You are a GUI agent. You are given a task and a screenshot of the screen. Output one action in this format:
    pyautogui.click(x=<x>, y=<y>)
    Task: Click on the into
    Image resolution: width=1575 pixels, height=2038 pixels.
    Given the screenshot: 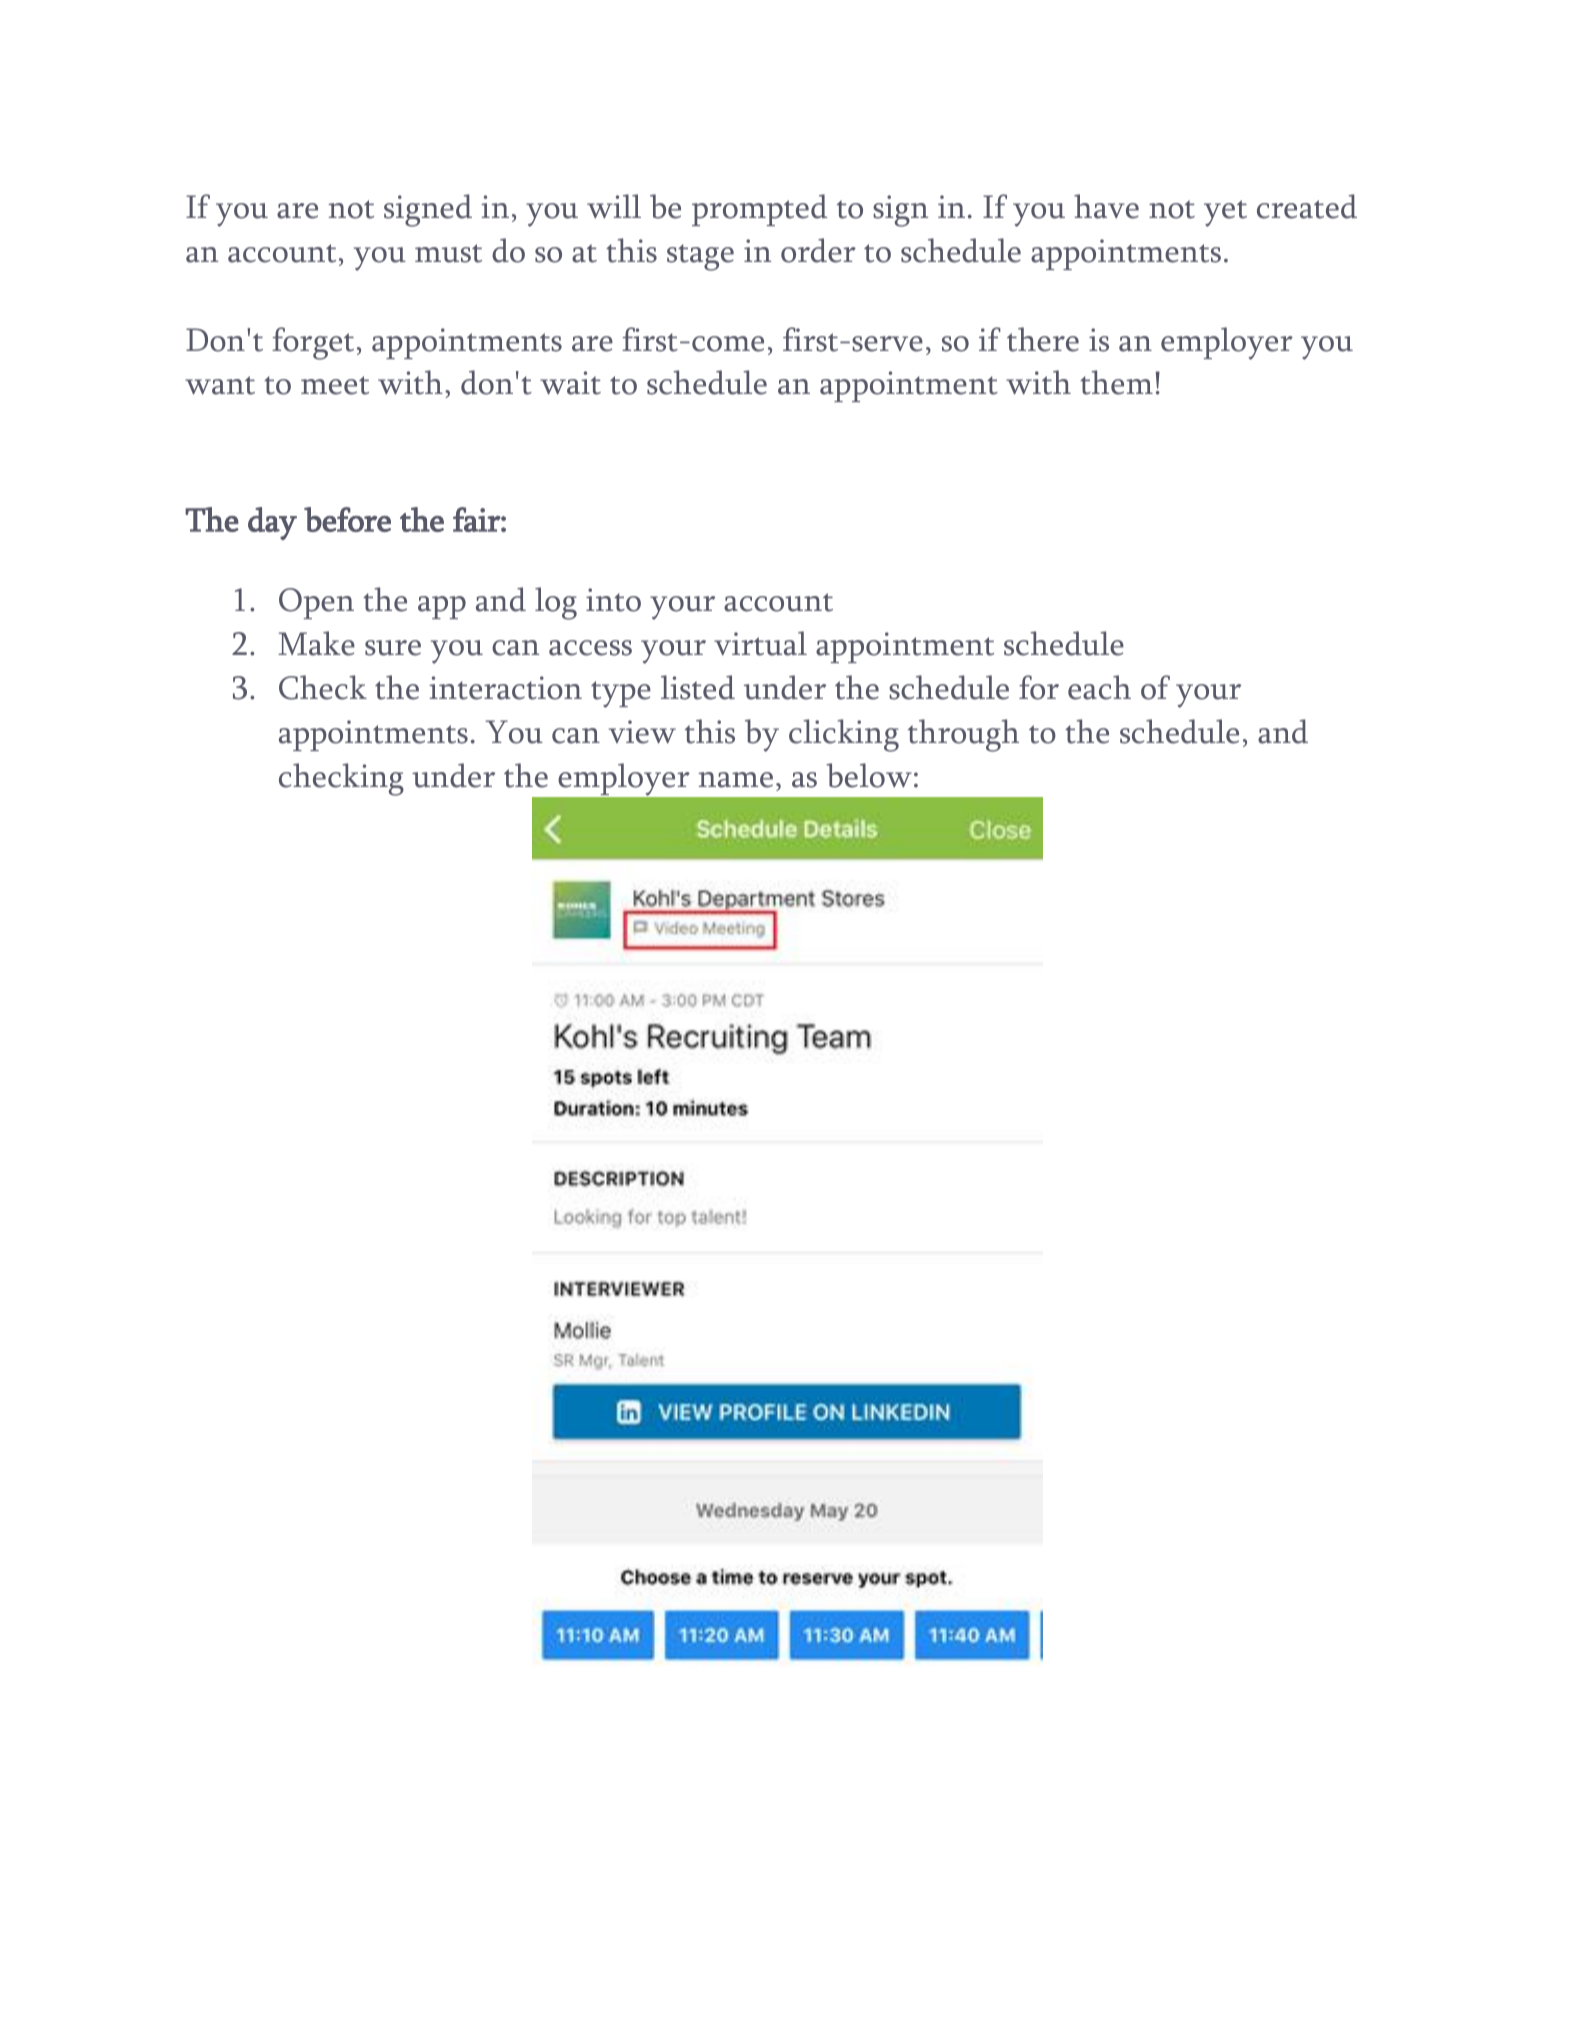 What is the action you would take?
    pyautogui.click(x=613, y=600)
